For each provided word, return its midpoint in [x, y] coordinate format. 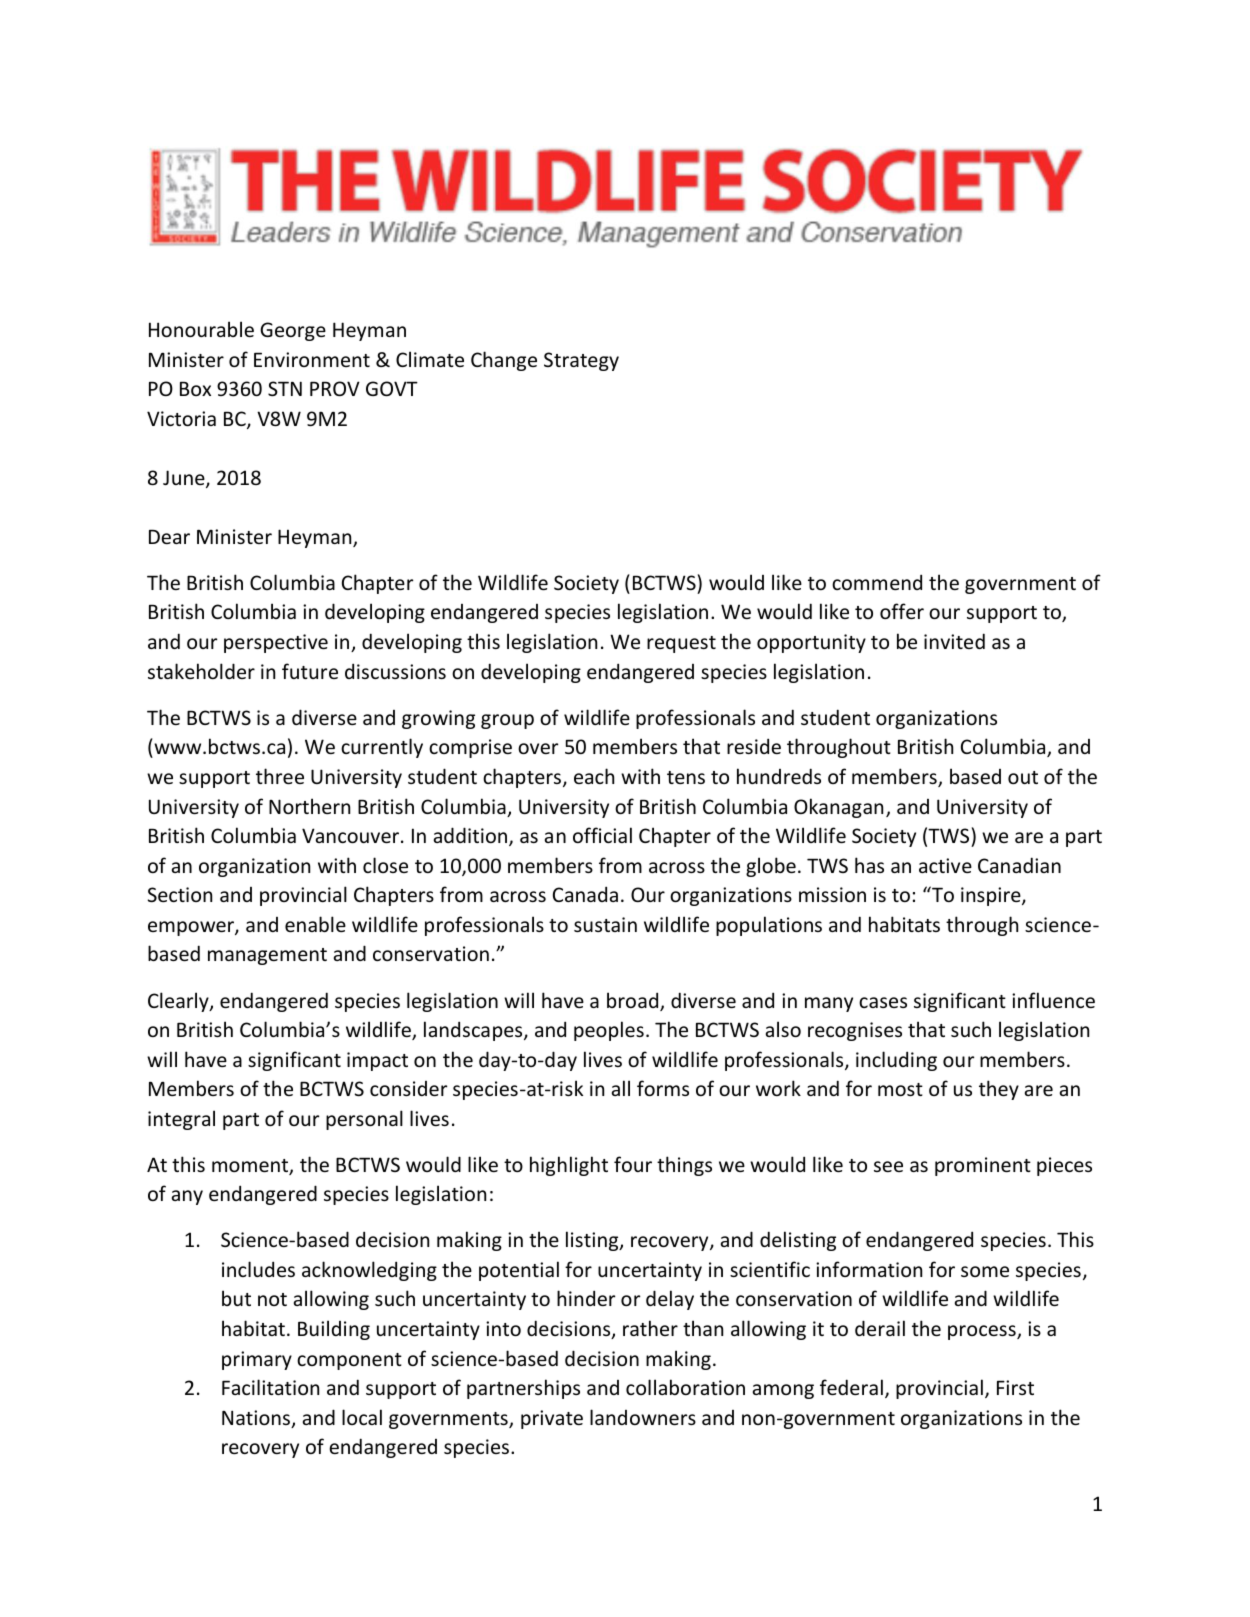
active [945, 865]
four [633, 1164]
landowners [643, 1417]
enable [315, 924]
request [681, 644]
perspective [276, 643]
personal [364, 1120]
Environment [312, 359]
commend [877, 582]
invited [954, 641]
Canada [585, 894]
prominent [983, 1166]
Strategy [581, 361]
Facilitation [270, 1387]
